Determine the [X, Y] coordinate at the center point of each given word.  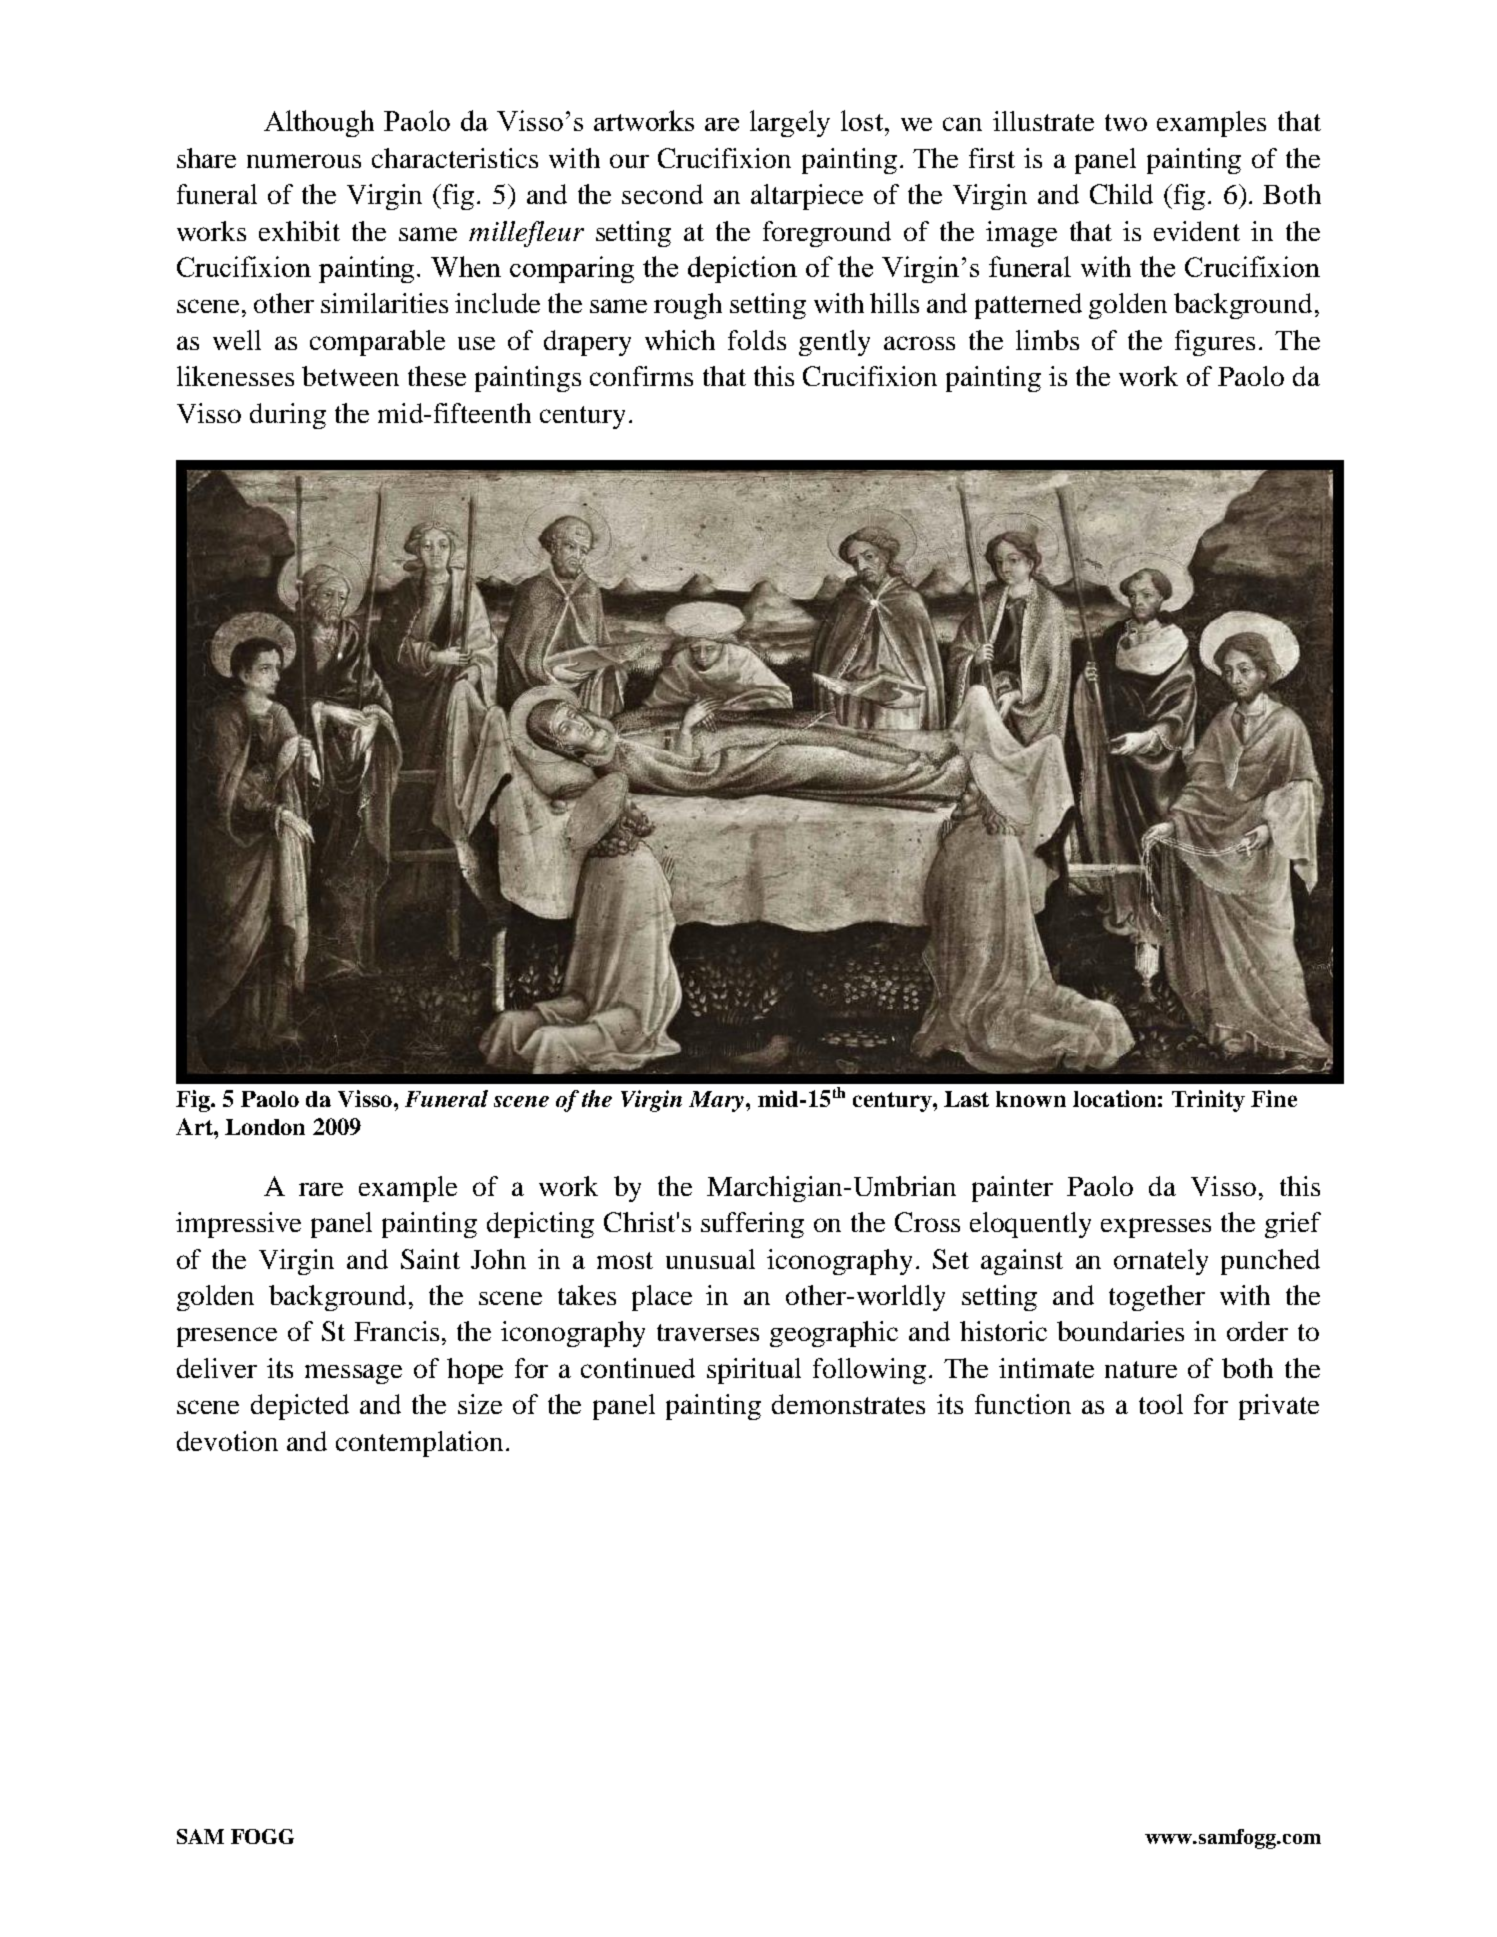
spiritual [754, 1371]
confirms [641, 376]
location [1114, 1098]
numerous [304, 161]
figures [1215, 343]
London [265, 1127]
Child [1121, 194]
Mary [716, 1101]
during [288, 416]
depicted [300, 1407]
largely [790, 123]
